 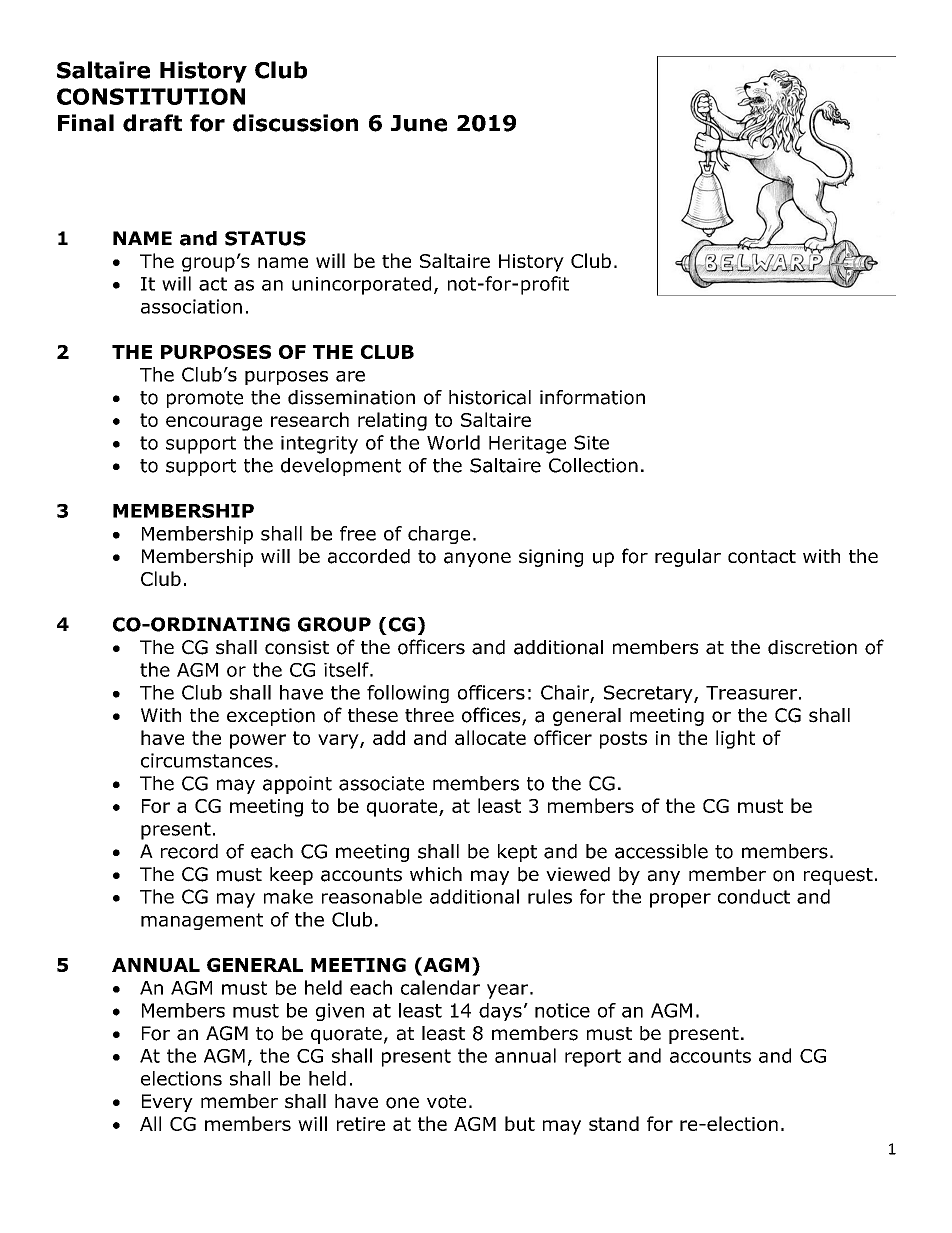 What do you see at coordinates (592, 397) in the screenshot?
I see `information` at bounding box center [592, 397].
